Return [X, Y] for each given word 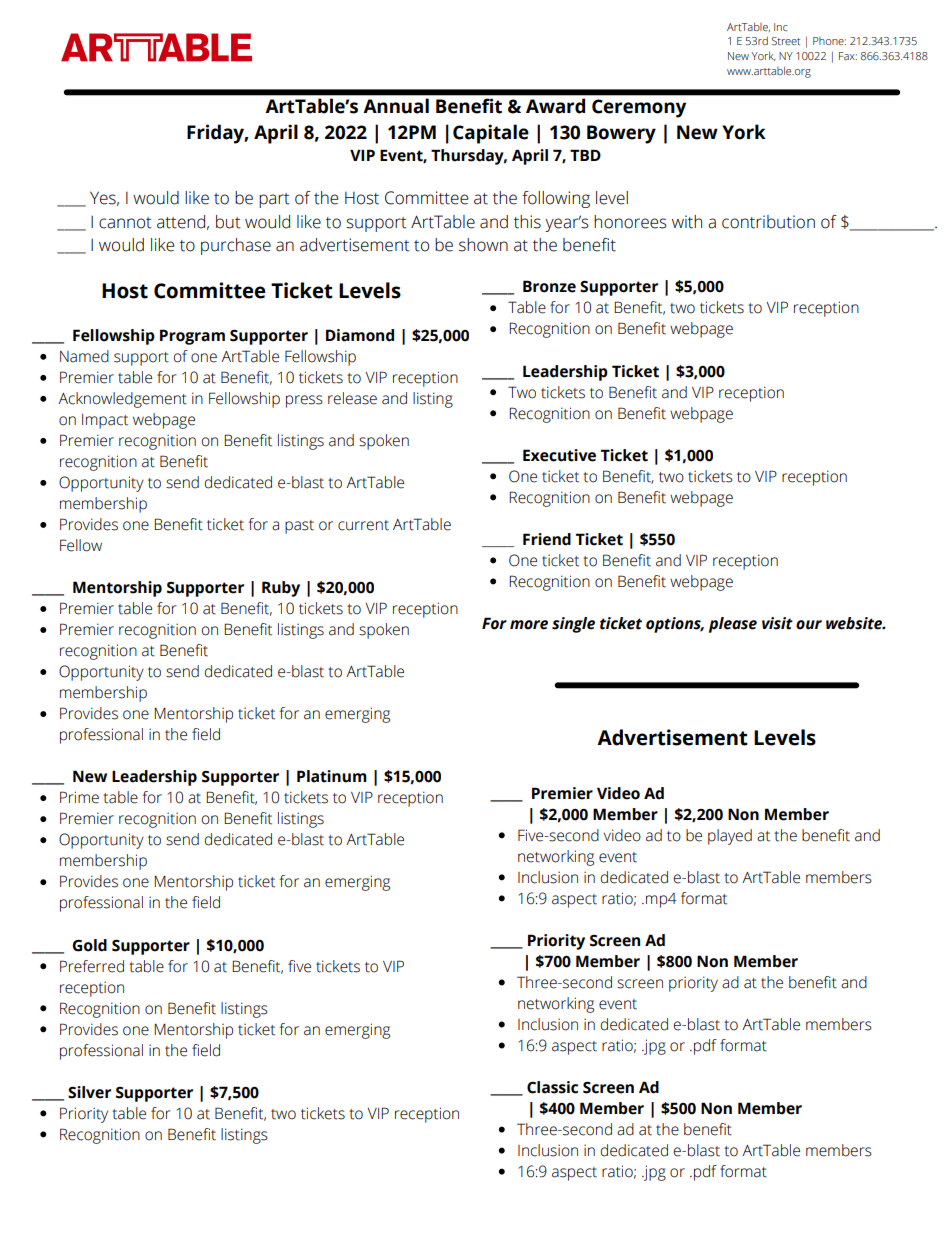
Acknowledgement [122, 400]
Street [786, 41]
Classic [552, 1087]
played [730, 837]
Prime [79, 797]
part [274, 200]
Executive [559, 455]
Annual [396, 106]
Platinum [332, 776]
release [352, 398]
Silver [89, 1092]
